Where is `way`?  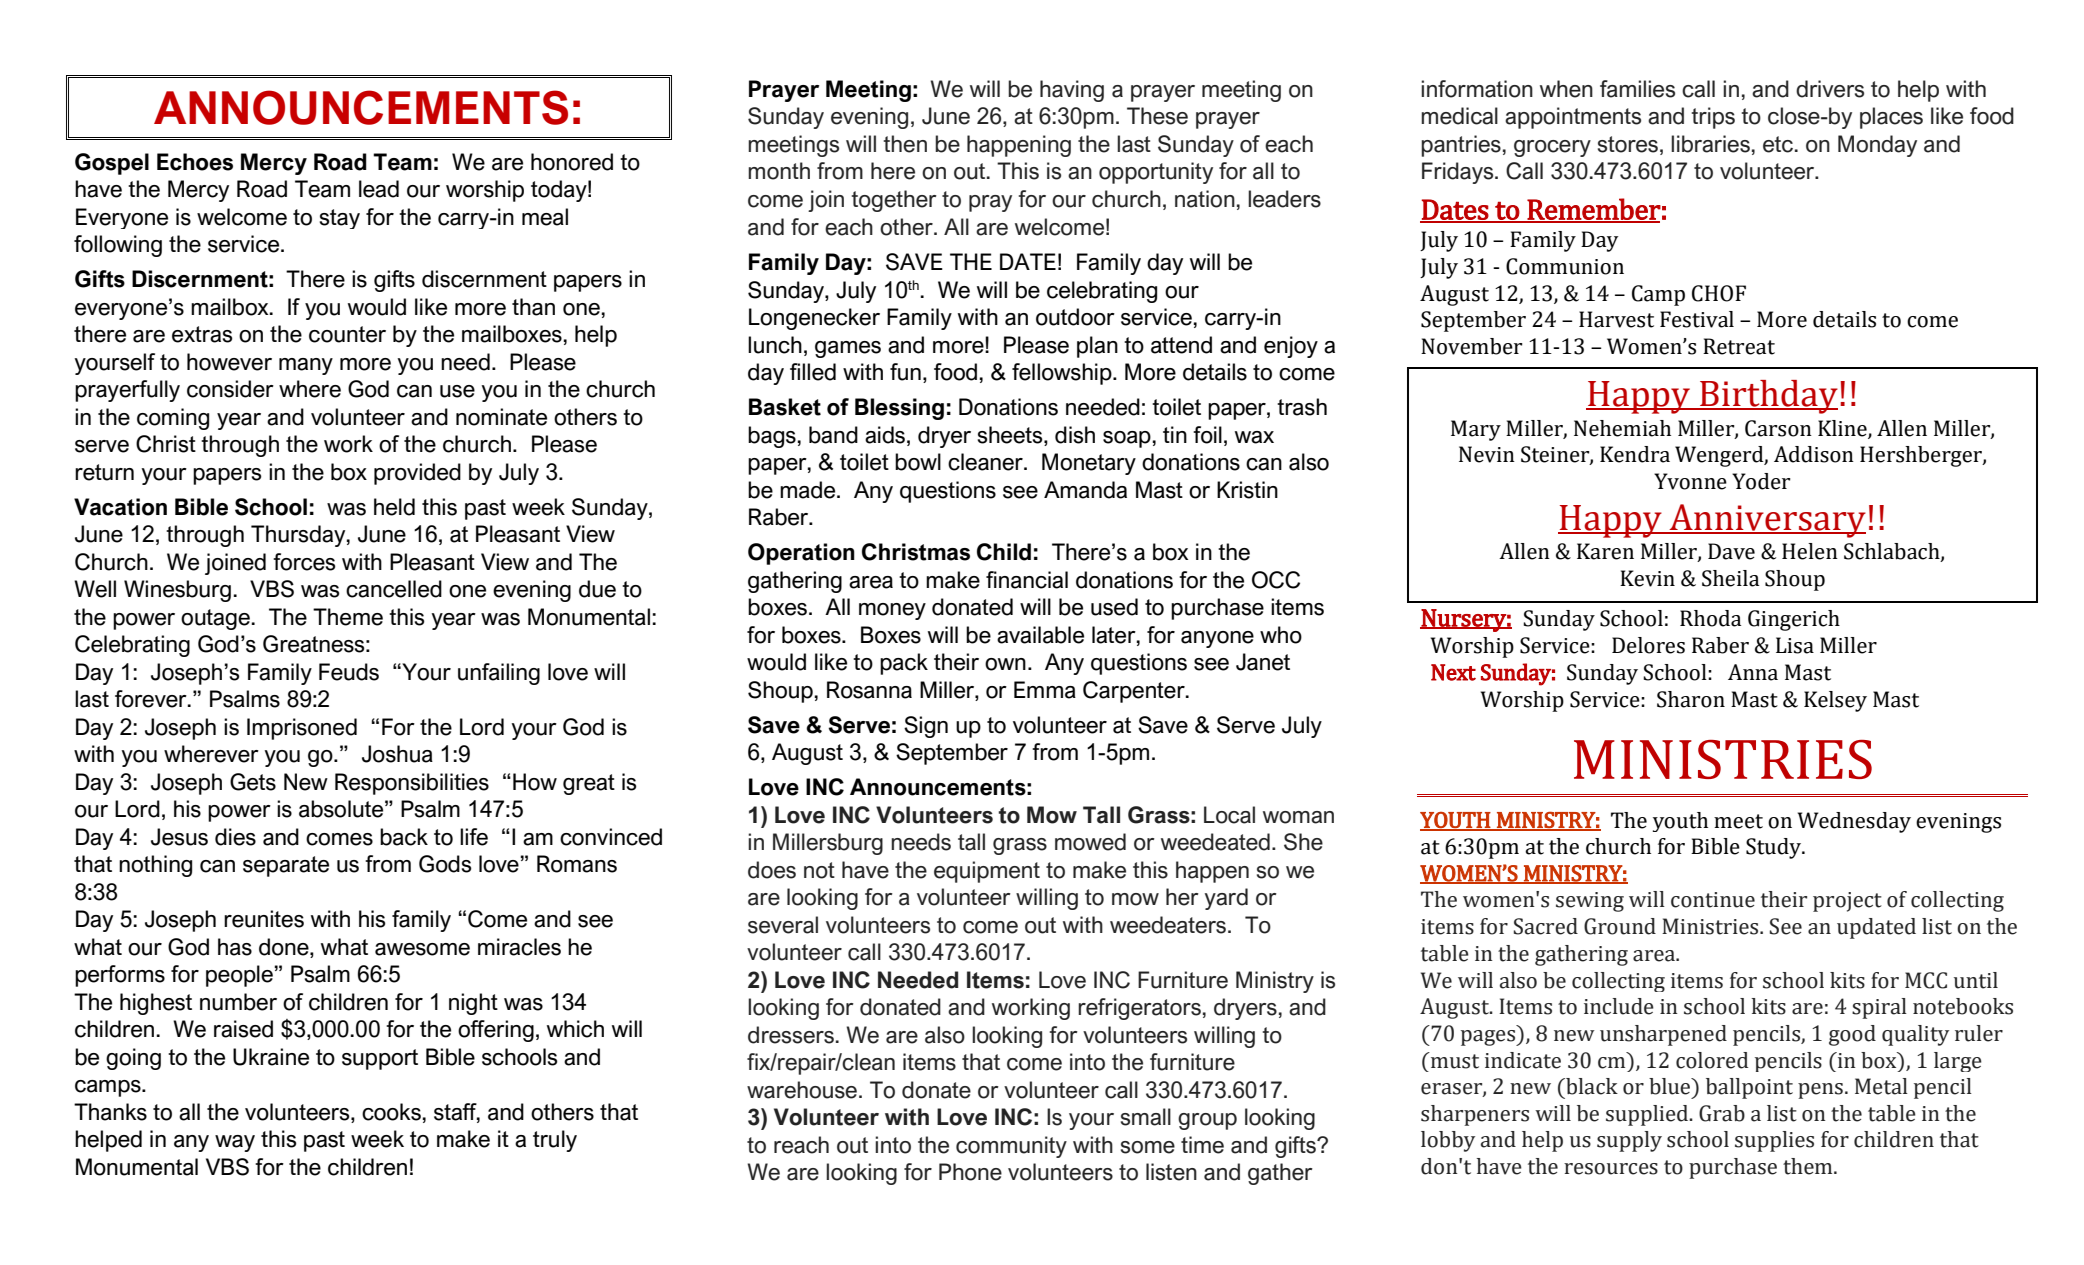 way is located at coordinates (235, 1143).
